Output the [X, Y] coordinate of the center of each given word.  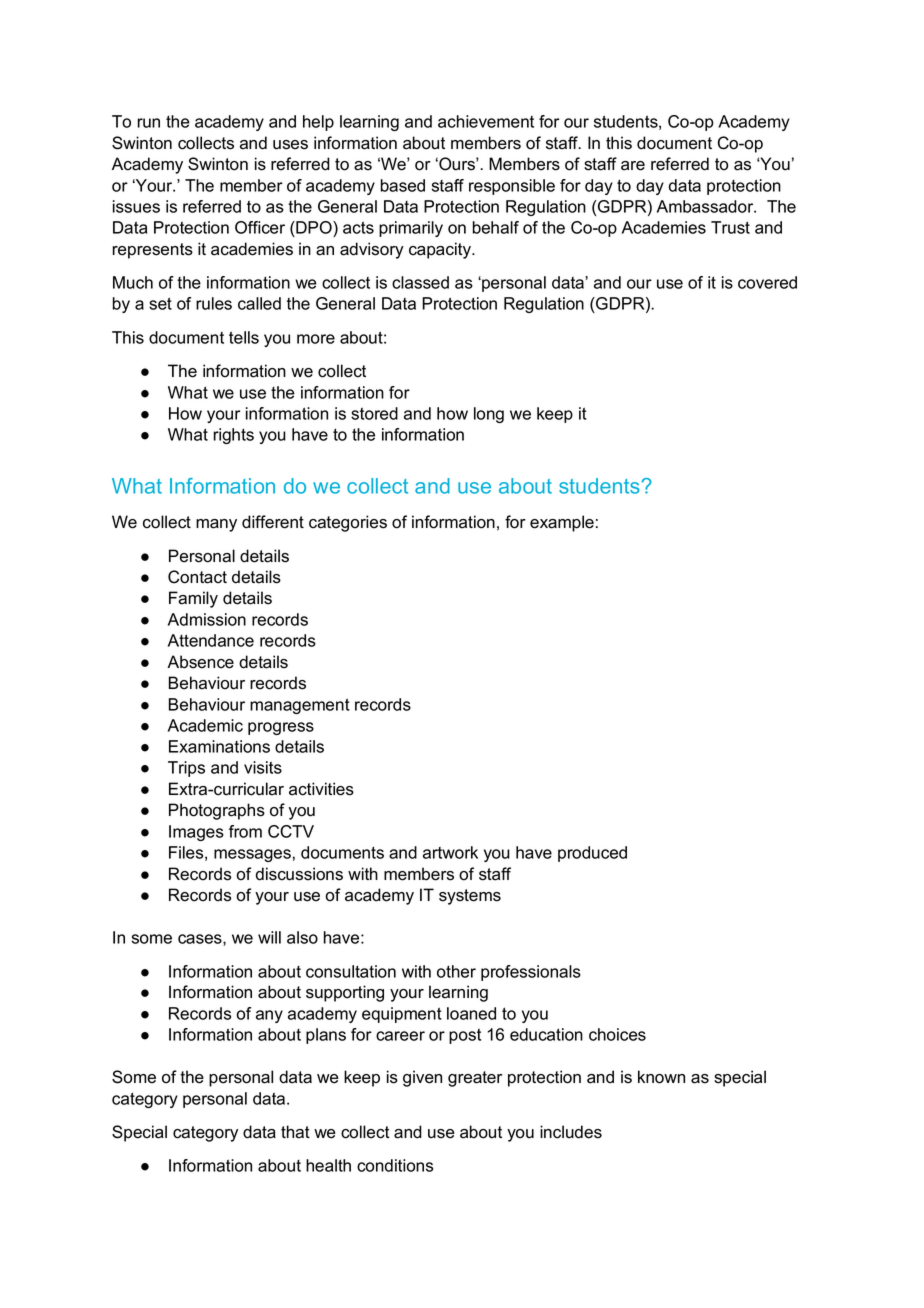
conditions [395, 1165]
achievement [486, 121]
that [295, 1132]
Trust [730, 227]
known [661, 1077]
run [148, 123]
